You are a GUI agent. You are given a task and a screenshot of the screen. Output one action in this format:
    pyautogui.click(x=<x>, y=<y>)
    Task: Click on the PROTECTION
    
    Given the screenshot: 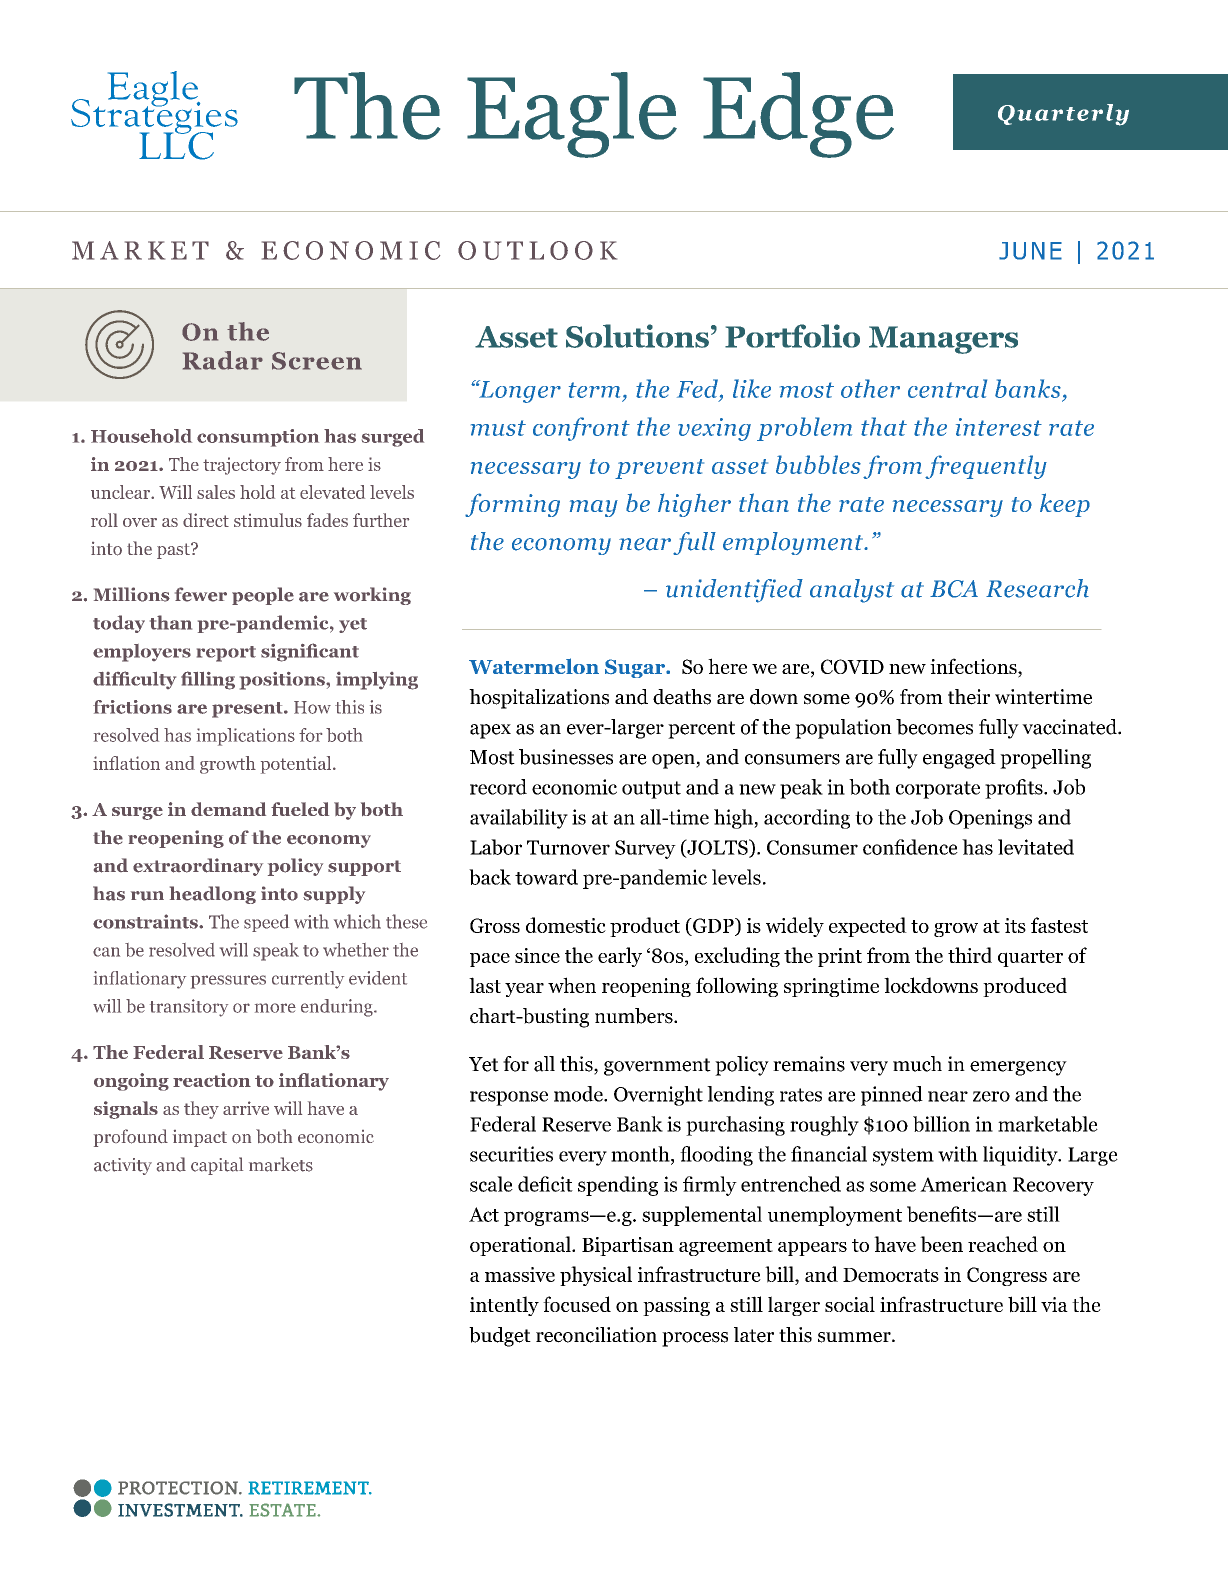 What is the action you would take?
    pyautogui.click(x=179, y=1488)
